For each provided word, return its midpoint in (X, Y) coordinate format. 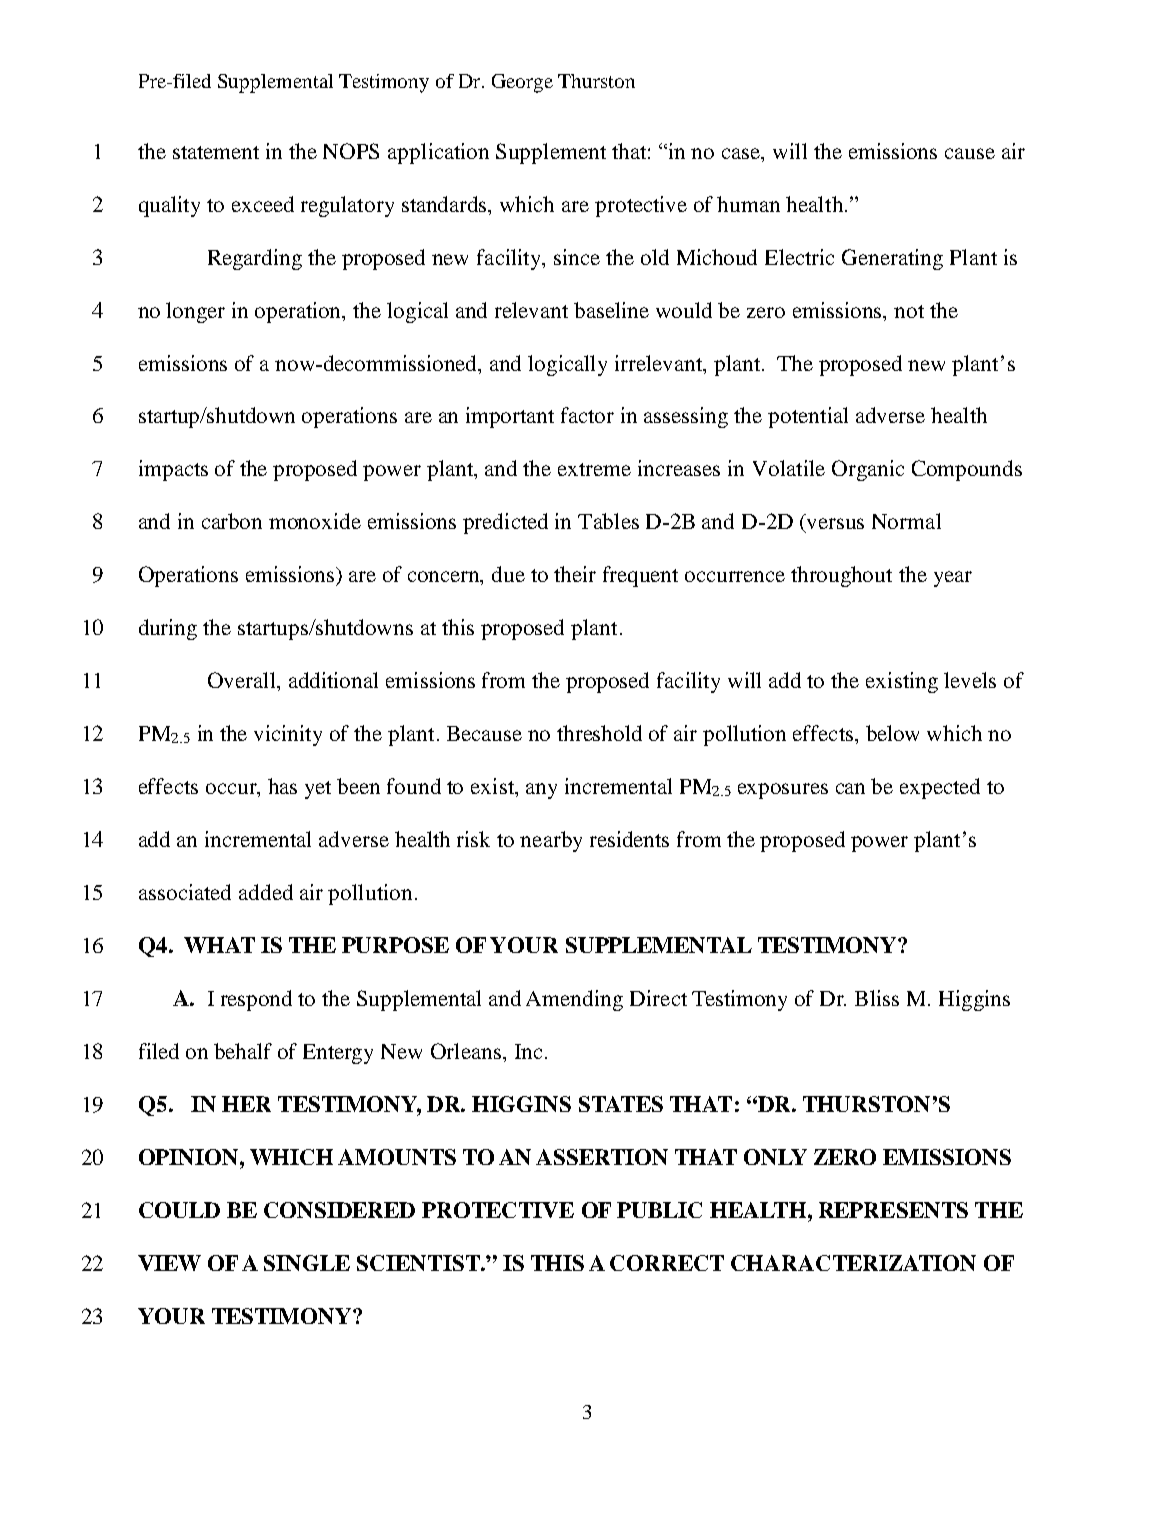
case (742, 153)
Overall (243, 680)
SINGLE (307, 1263)
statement (216, 152)
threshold (599, 733)
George (522, 83)
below (892, 733)
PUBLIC (659, 1210)
